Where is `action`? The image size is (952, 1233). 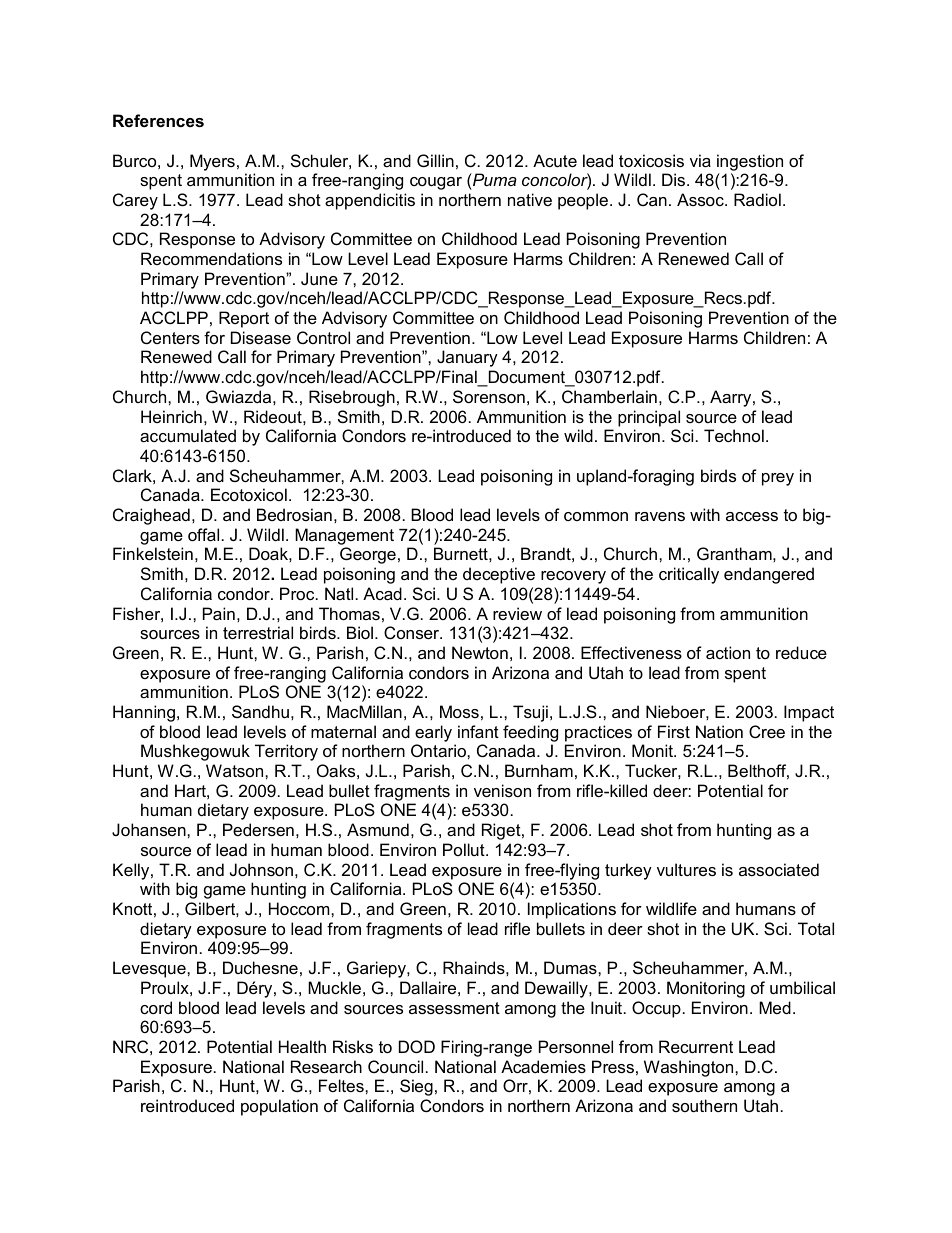 action is located at coordinates (728, 652).
